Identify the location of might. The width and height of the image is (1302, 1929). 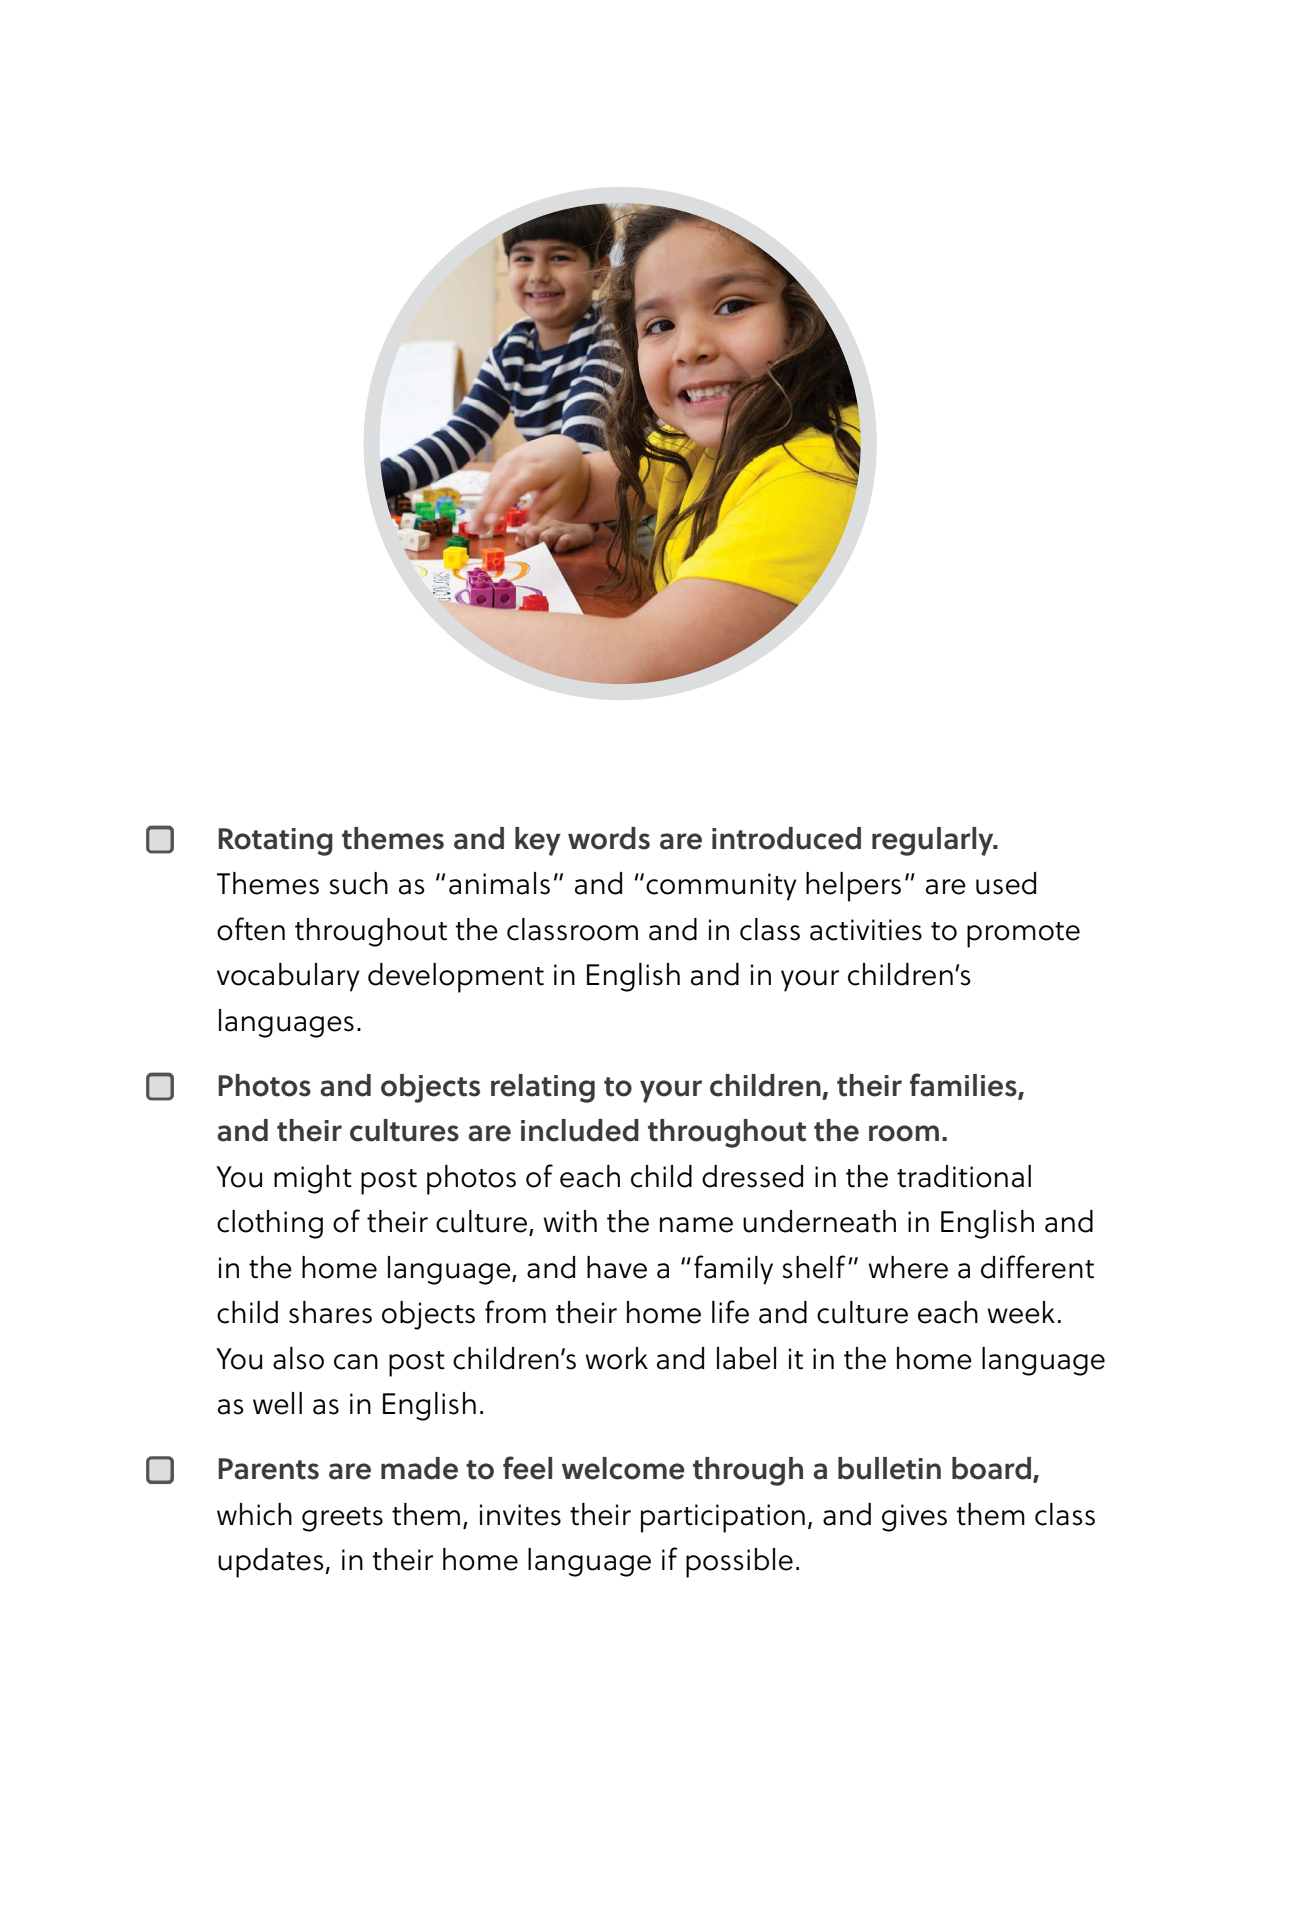
(313, 1179).
